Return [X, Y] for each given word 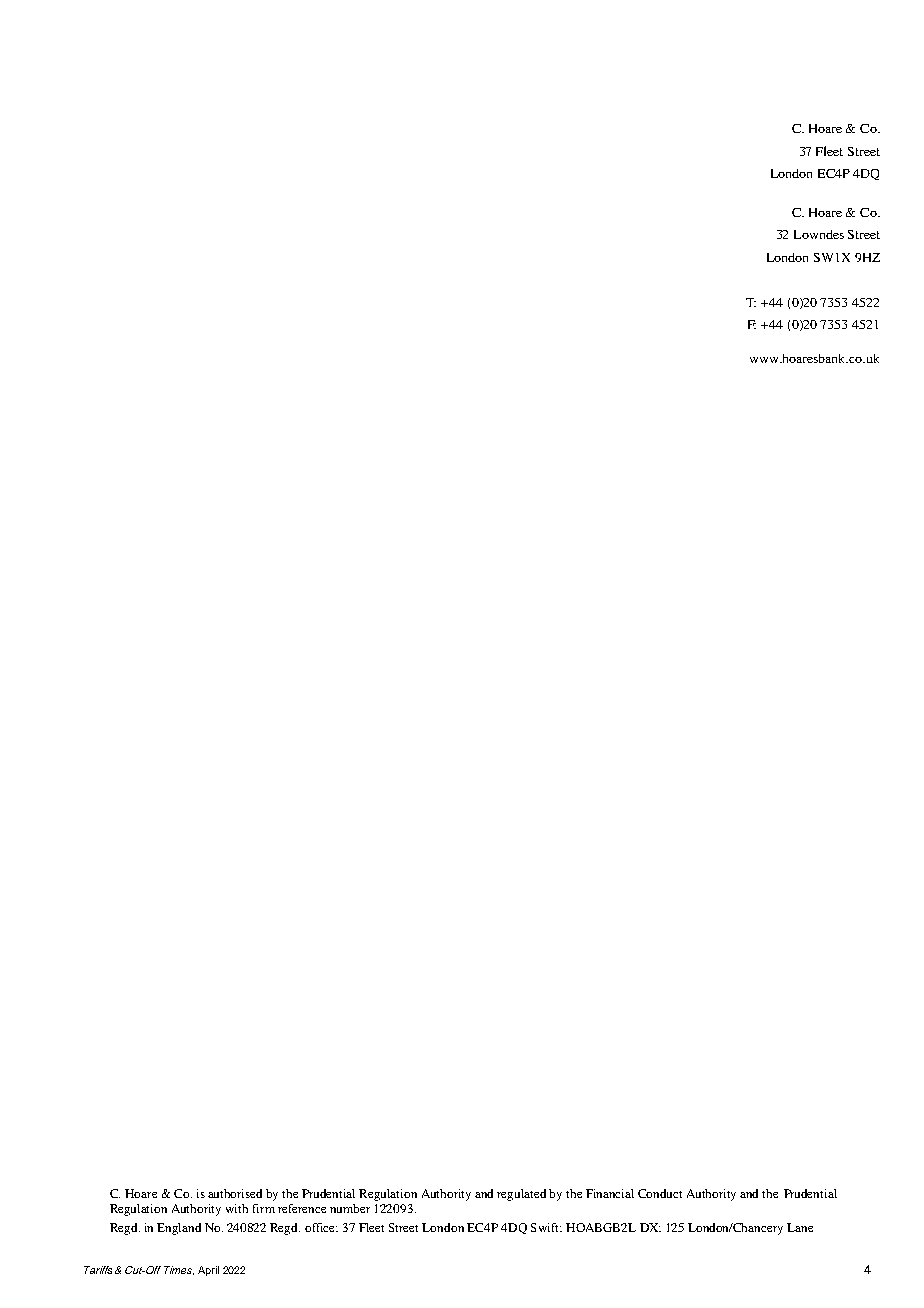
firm [264, 1208]
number [350, 1208]
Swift [546, 1227]
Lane [800, 1227]
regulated [521, 1195]
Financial [610, 1193]
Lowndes [819, 234]
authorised [235, 1193]
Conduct [660, 1193]
